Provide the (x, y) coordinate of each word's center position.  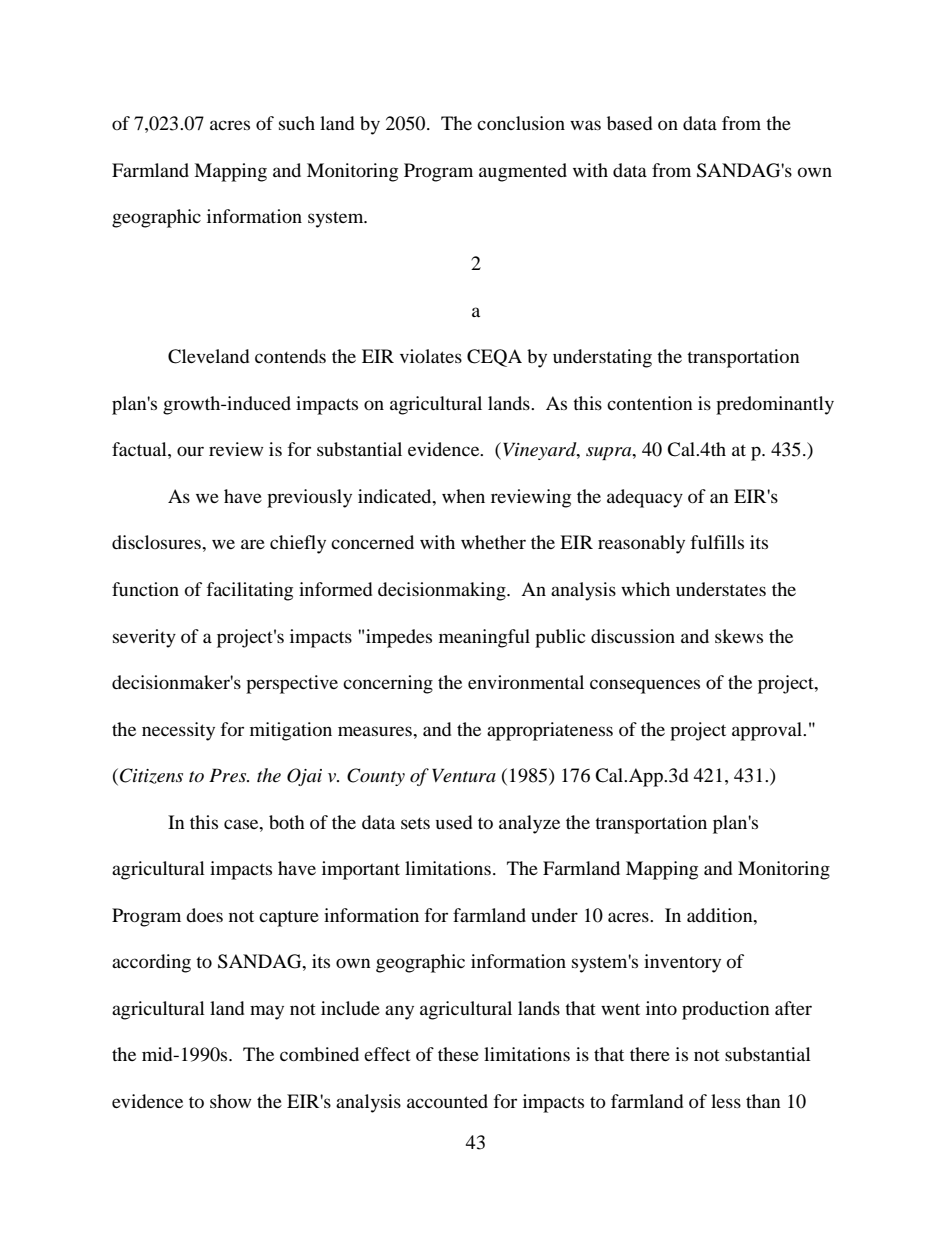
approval (768, 731)
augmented (523, 172)
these (458, 1054)
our (190, 451)
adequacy (645, 498)
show (230, 1101)
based (629, 123)
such (297, 123)
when (463, 496)
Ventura (464, 775)
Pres (229, 775)
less (726, 1101)
